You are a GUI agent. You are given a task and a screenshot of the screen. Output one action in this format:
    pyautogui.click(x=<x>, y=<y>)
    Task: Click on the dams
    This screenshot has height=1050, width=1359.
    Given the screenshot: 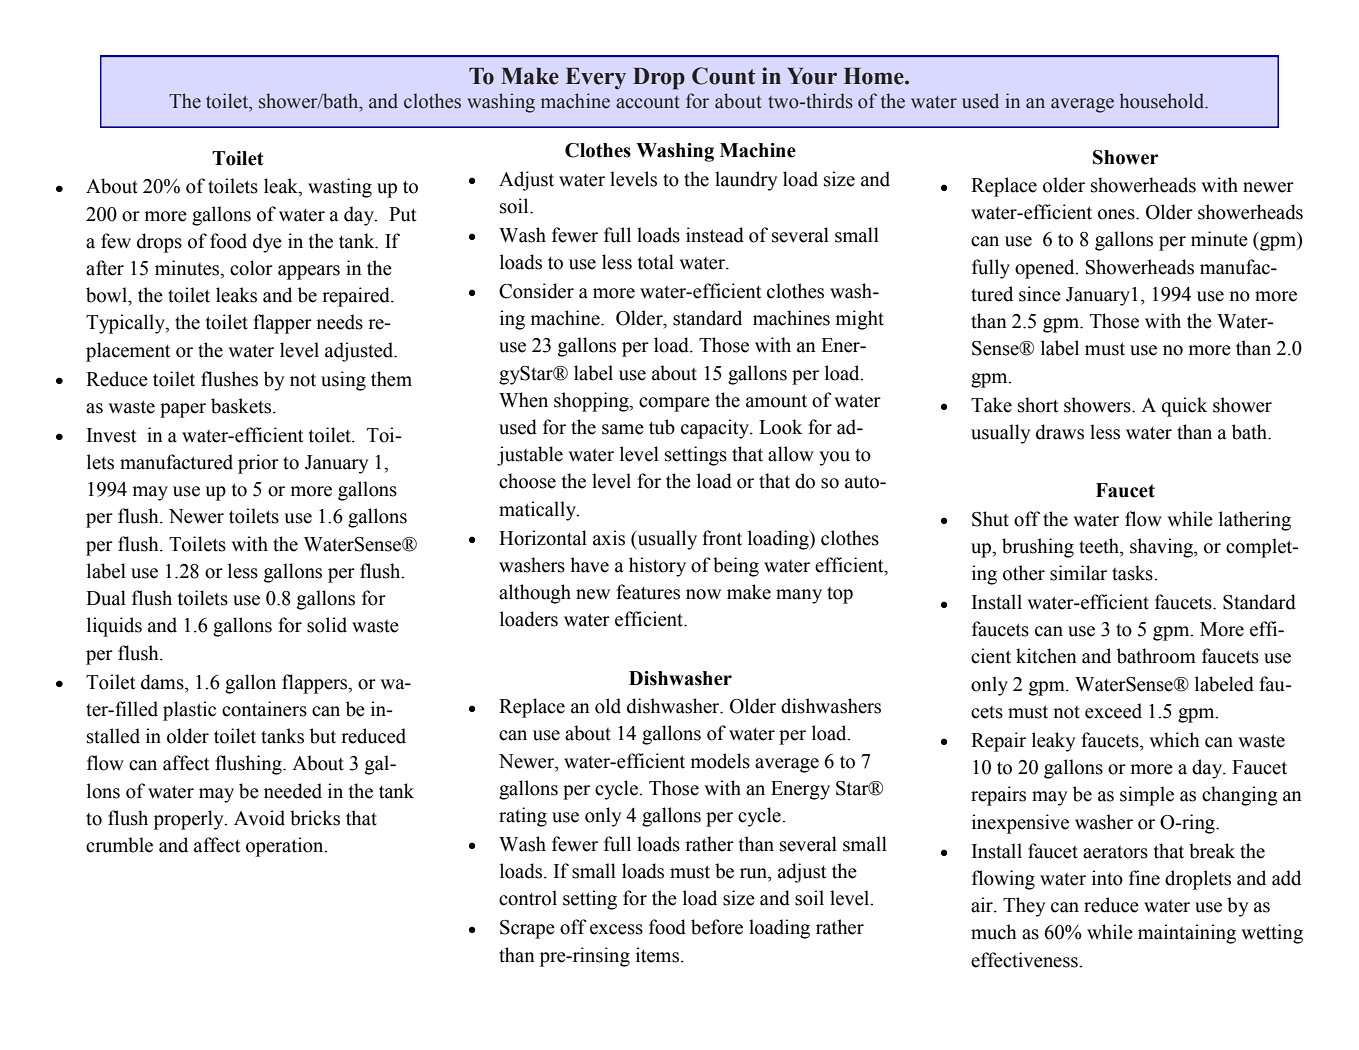 What is the action you would take?
    pyautogui.click(x=163, y=682)
